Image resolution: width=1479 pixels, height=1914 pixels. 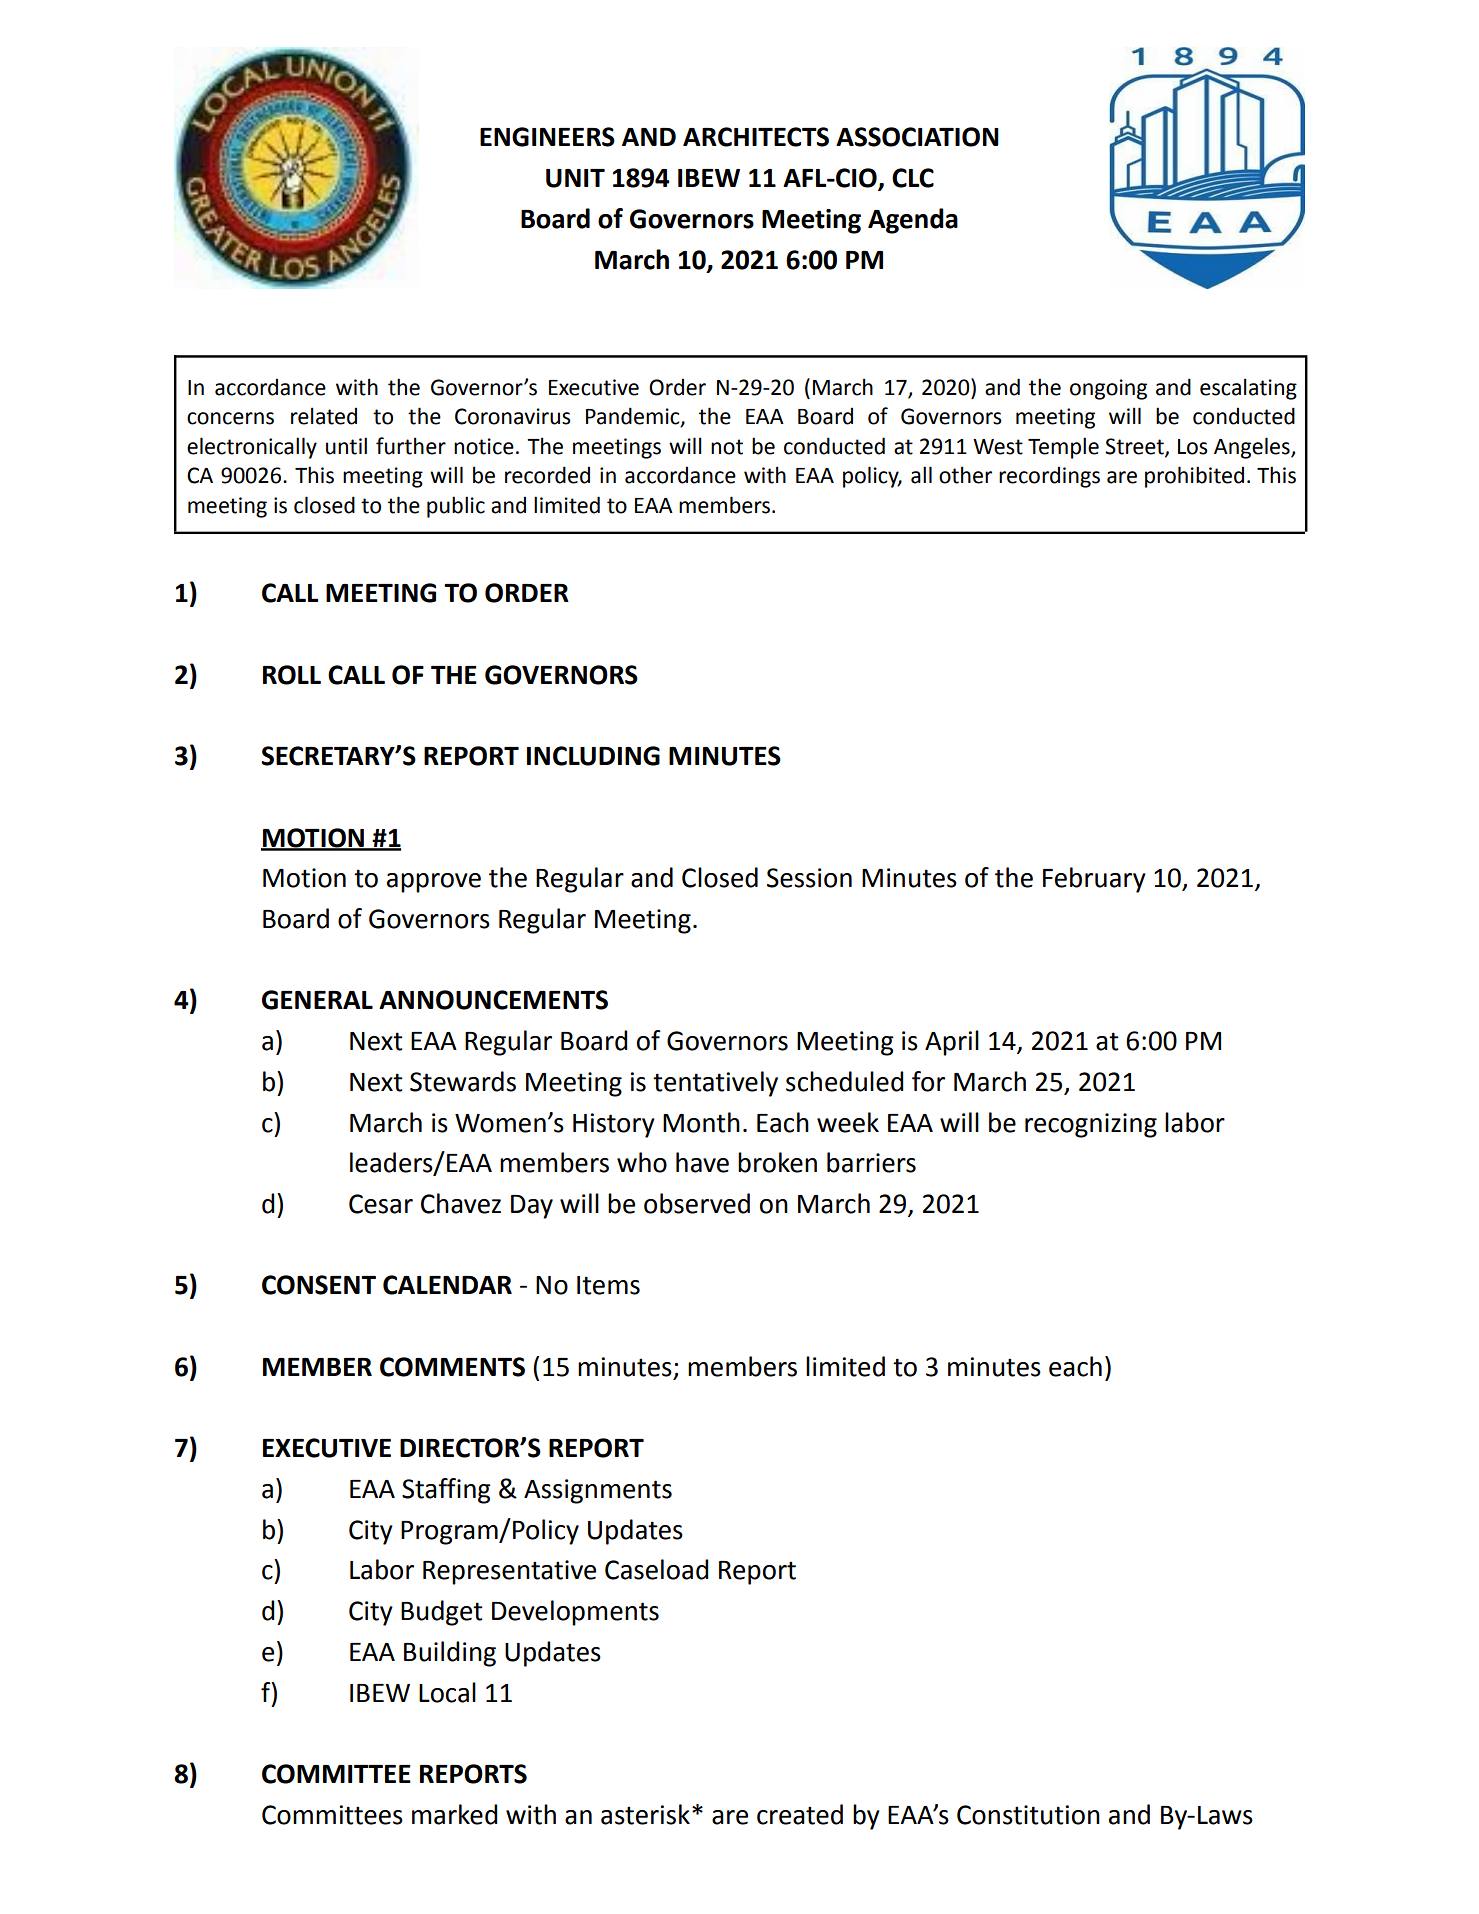 What do you see at coordinates (1094, 880) in the document?
I see `February` at bounding box center [1094, 880].
